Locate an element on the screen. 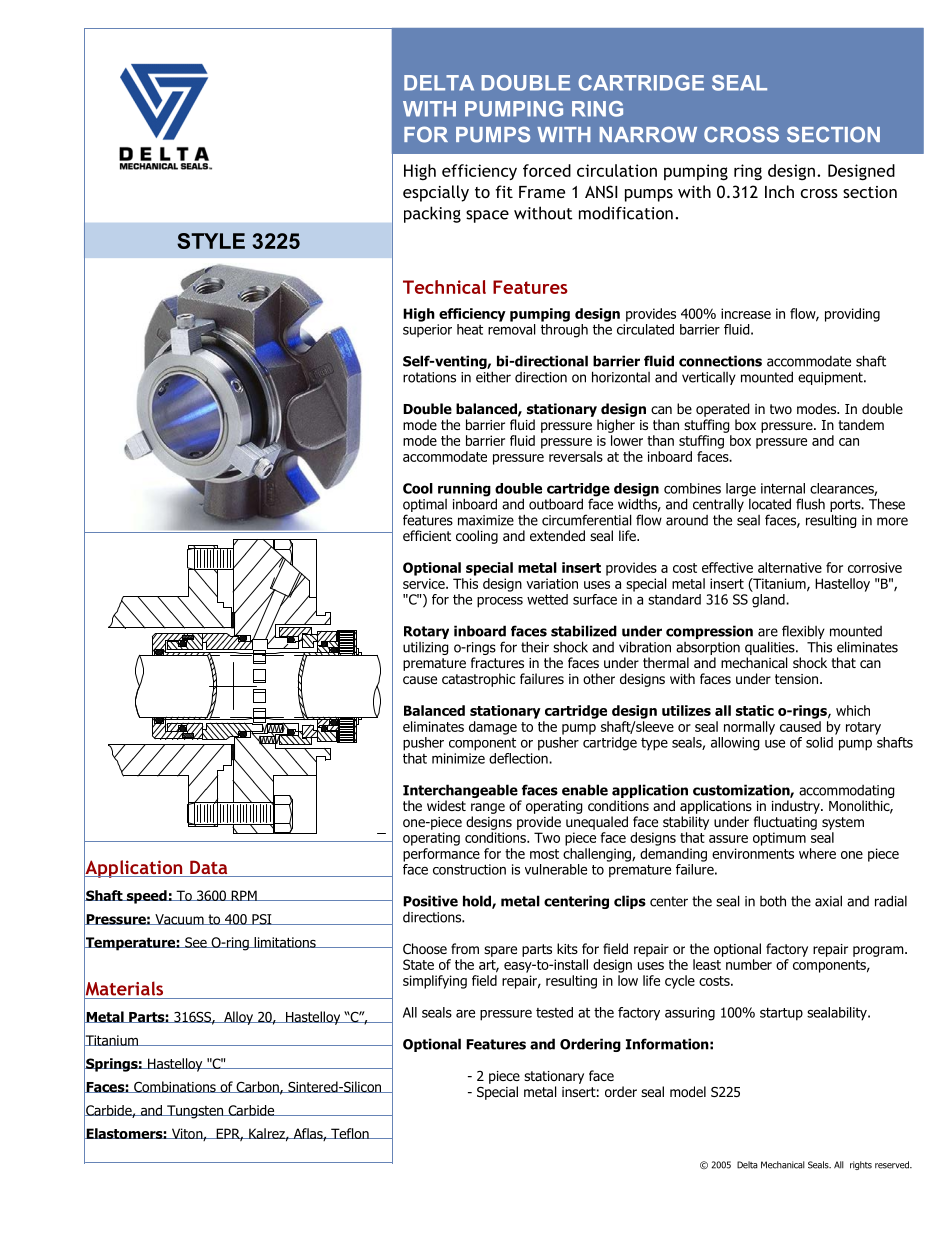 The height and width of the screenshot is (1233, 952). utilizing is located at coordinates (426, 648).
